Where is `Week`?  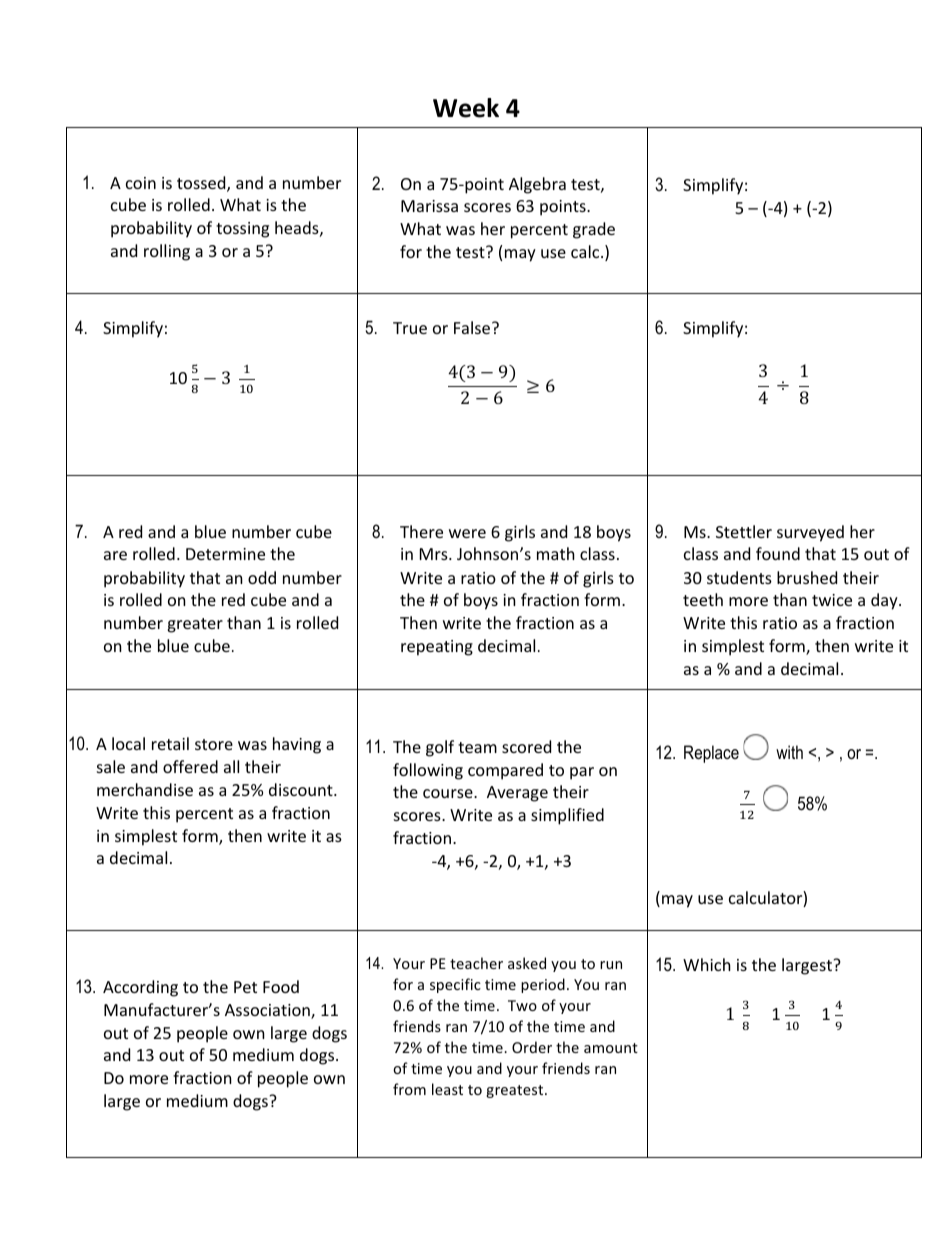
Week is located at coordinates (466, 108).
